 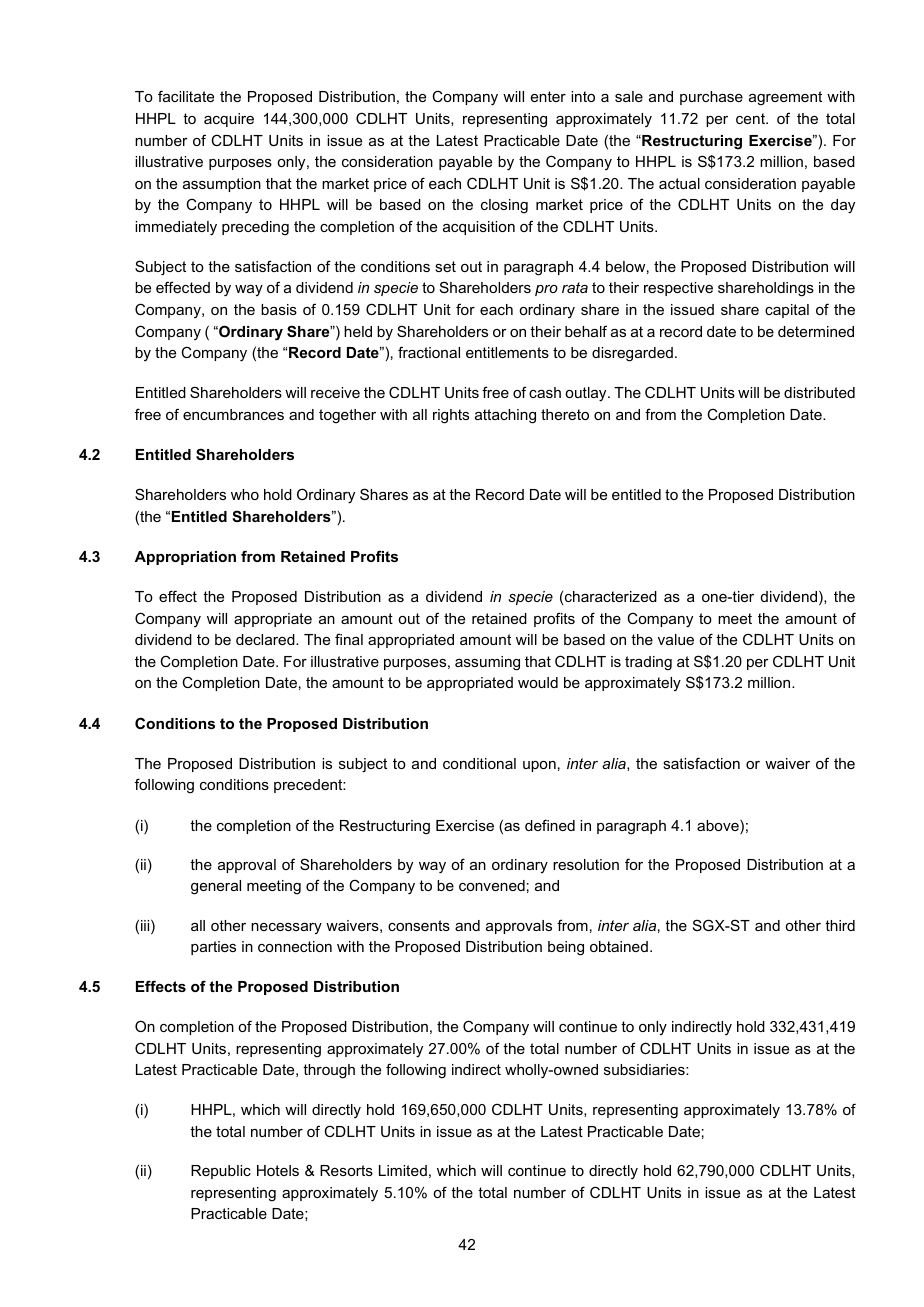 What do you see at coordinates (505, 416) in the screenshot?
I see `attaching` at bounding box center [505, 416].
